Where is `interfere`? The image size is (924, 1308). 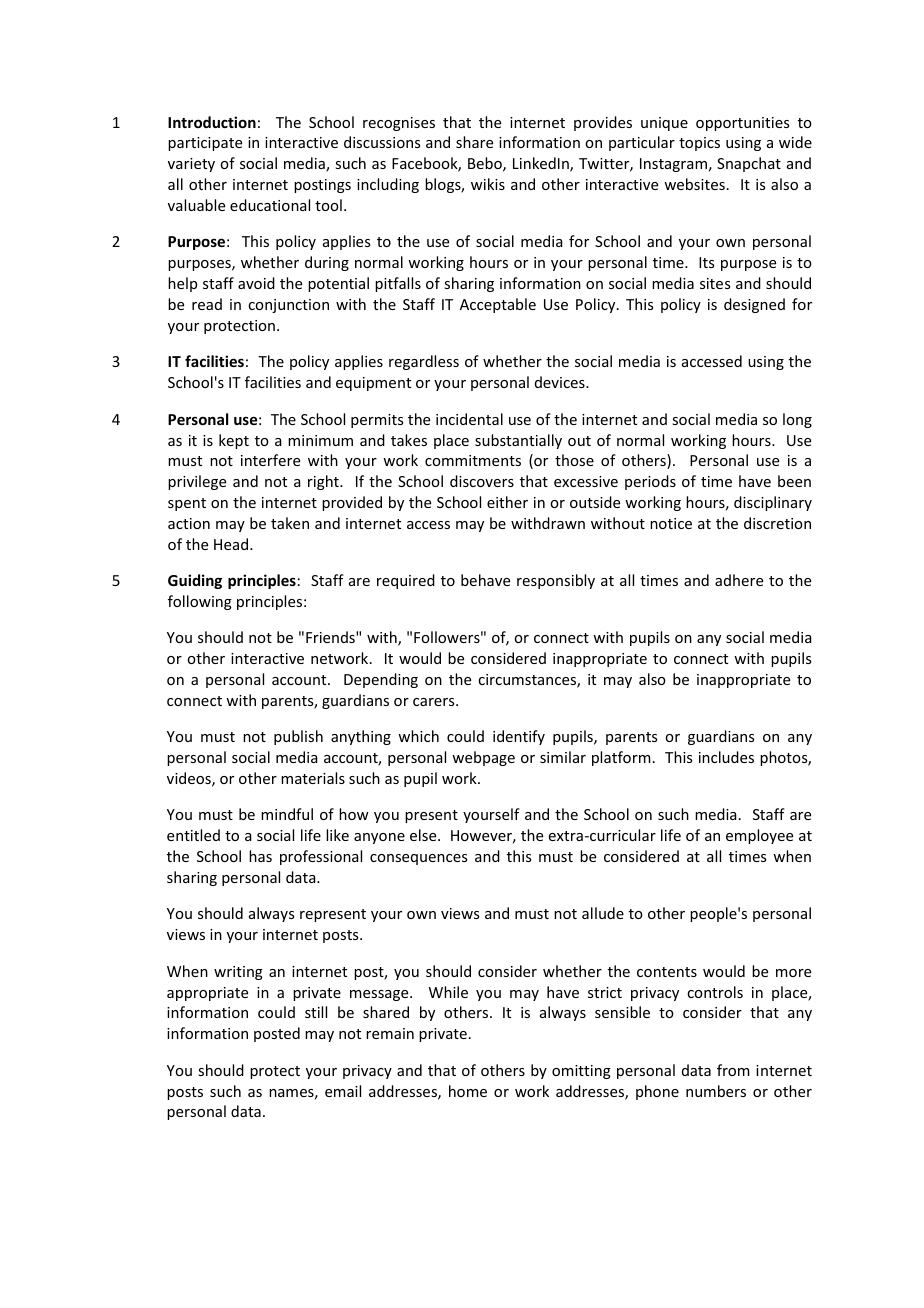 interfere is located at coordinates (270, 460).
